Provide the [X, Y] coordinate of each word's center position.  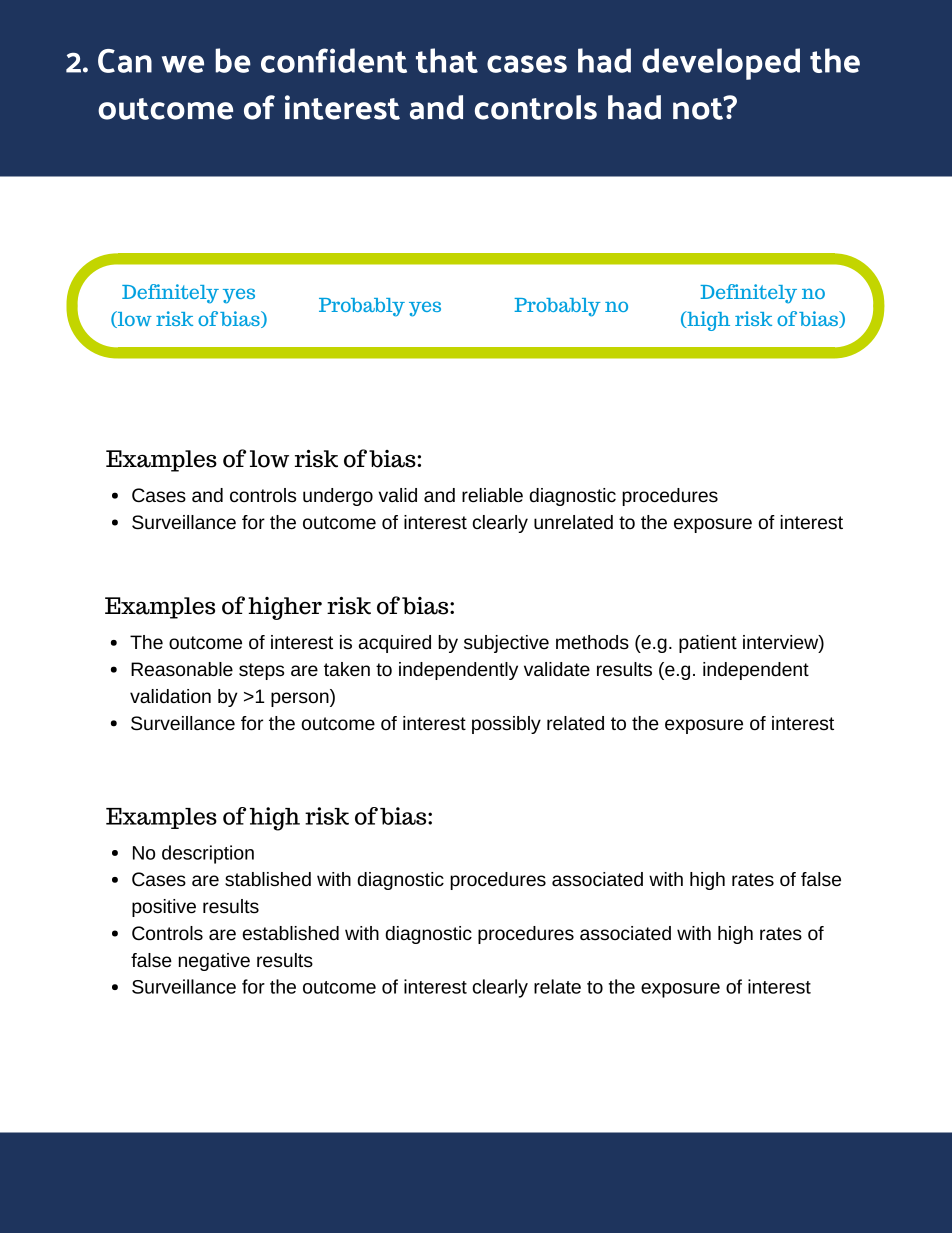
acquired [395, 644]
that [447, 60]
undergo [338, 497]
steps [261, 671]
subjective [506, 644]
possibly [506, 725]
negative [214, 962]
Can [125, 61]
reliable [492, 495]
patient [708, 644]
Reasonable [182, 669]
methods [592, 642]
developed [721, 64]
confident [334, 60]
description [208, 854]
